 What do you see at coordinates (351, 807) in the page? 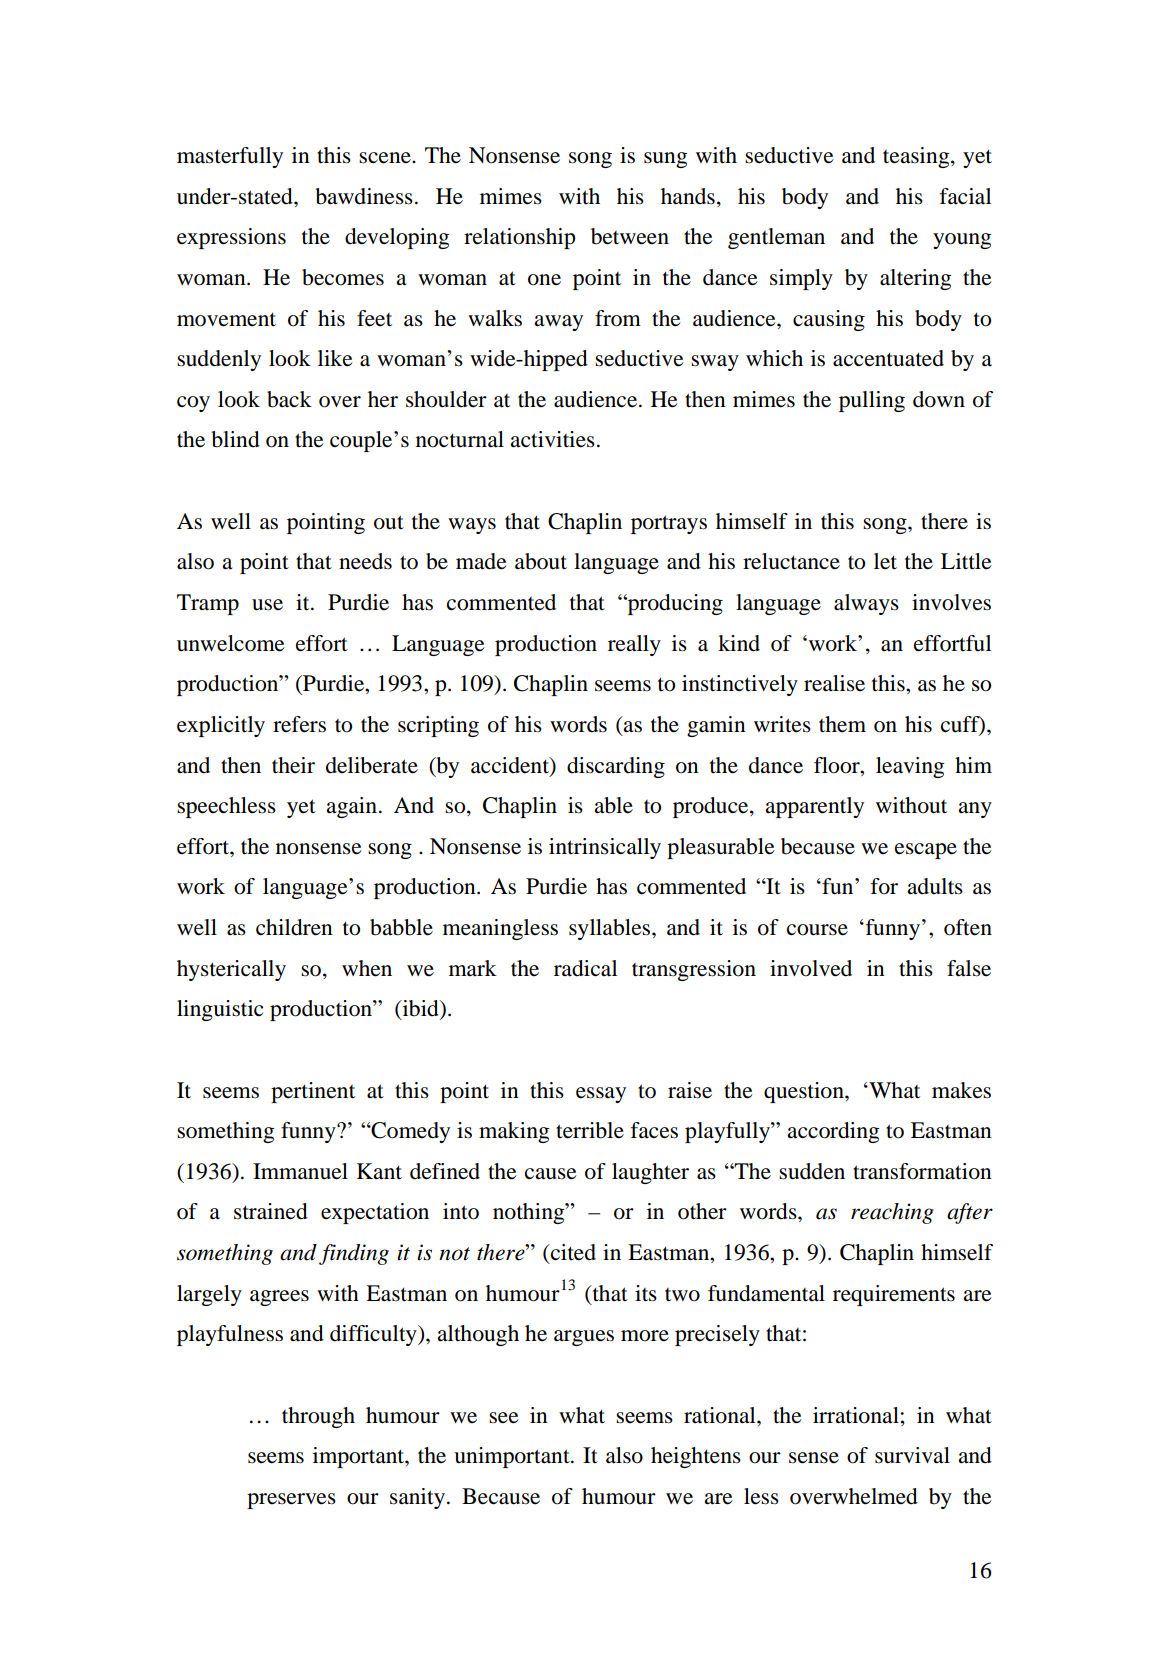
I see `again` at bounding box center [351, 807].
